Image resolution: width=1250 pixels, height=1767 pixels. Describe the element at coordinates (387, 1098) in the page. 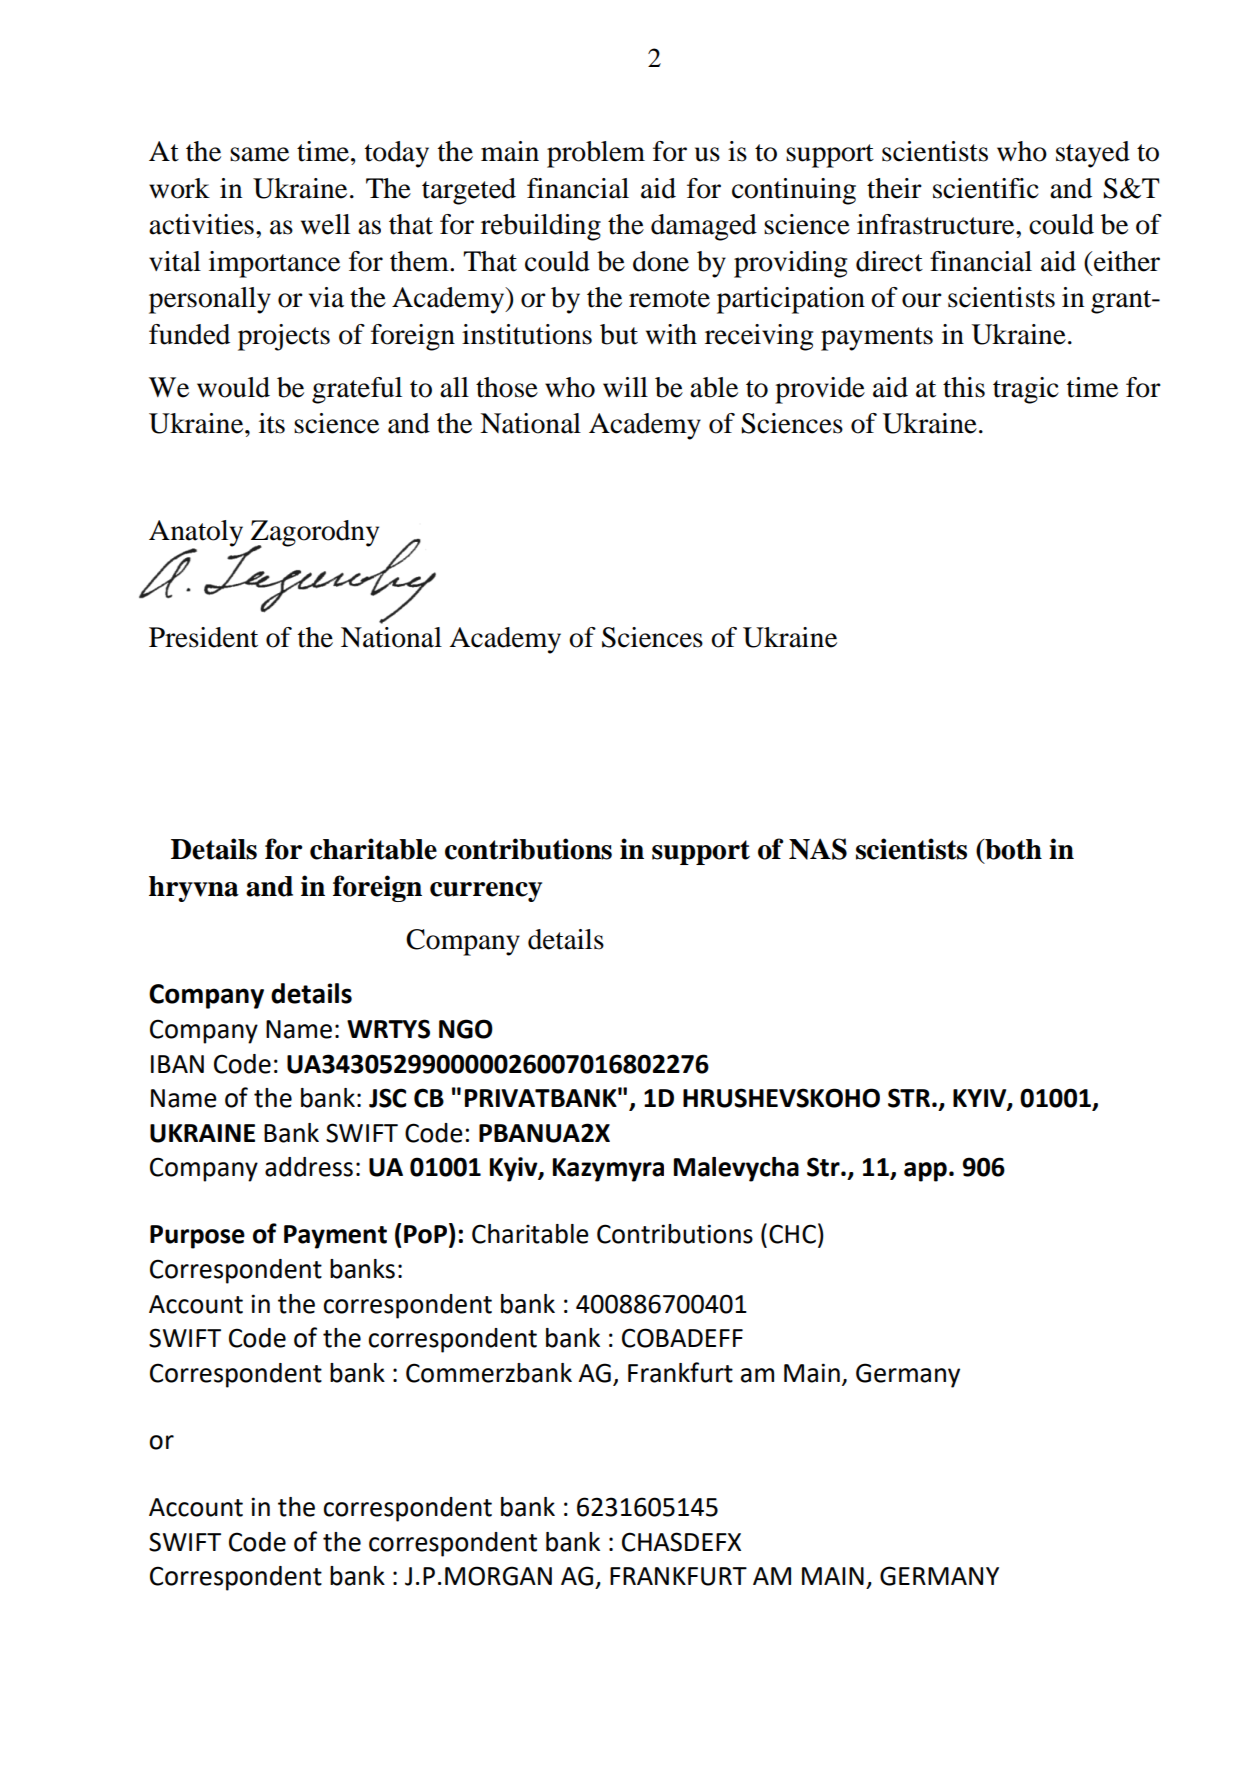

I see `JSC` at that location.
